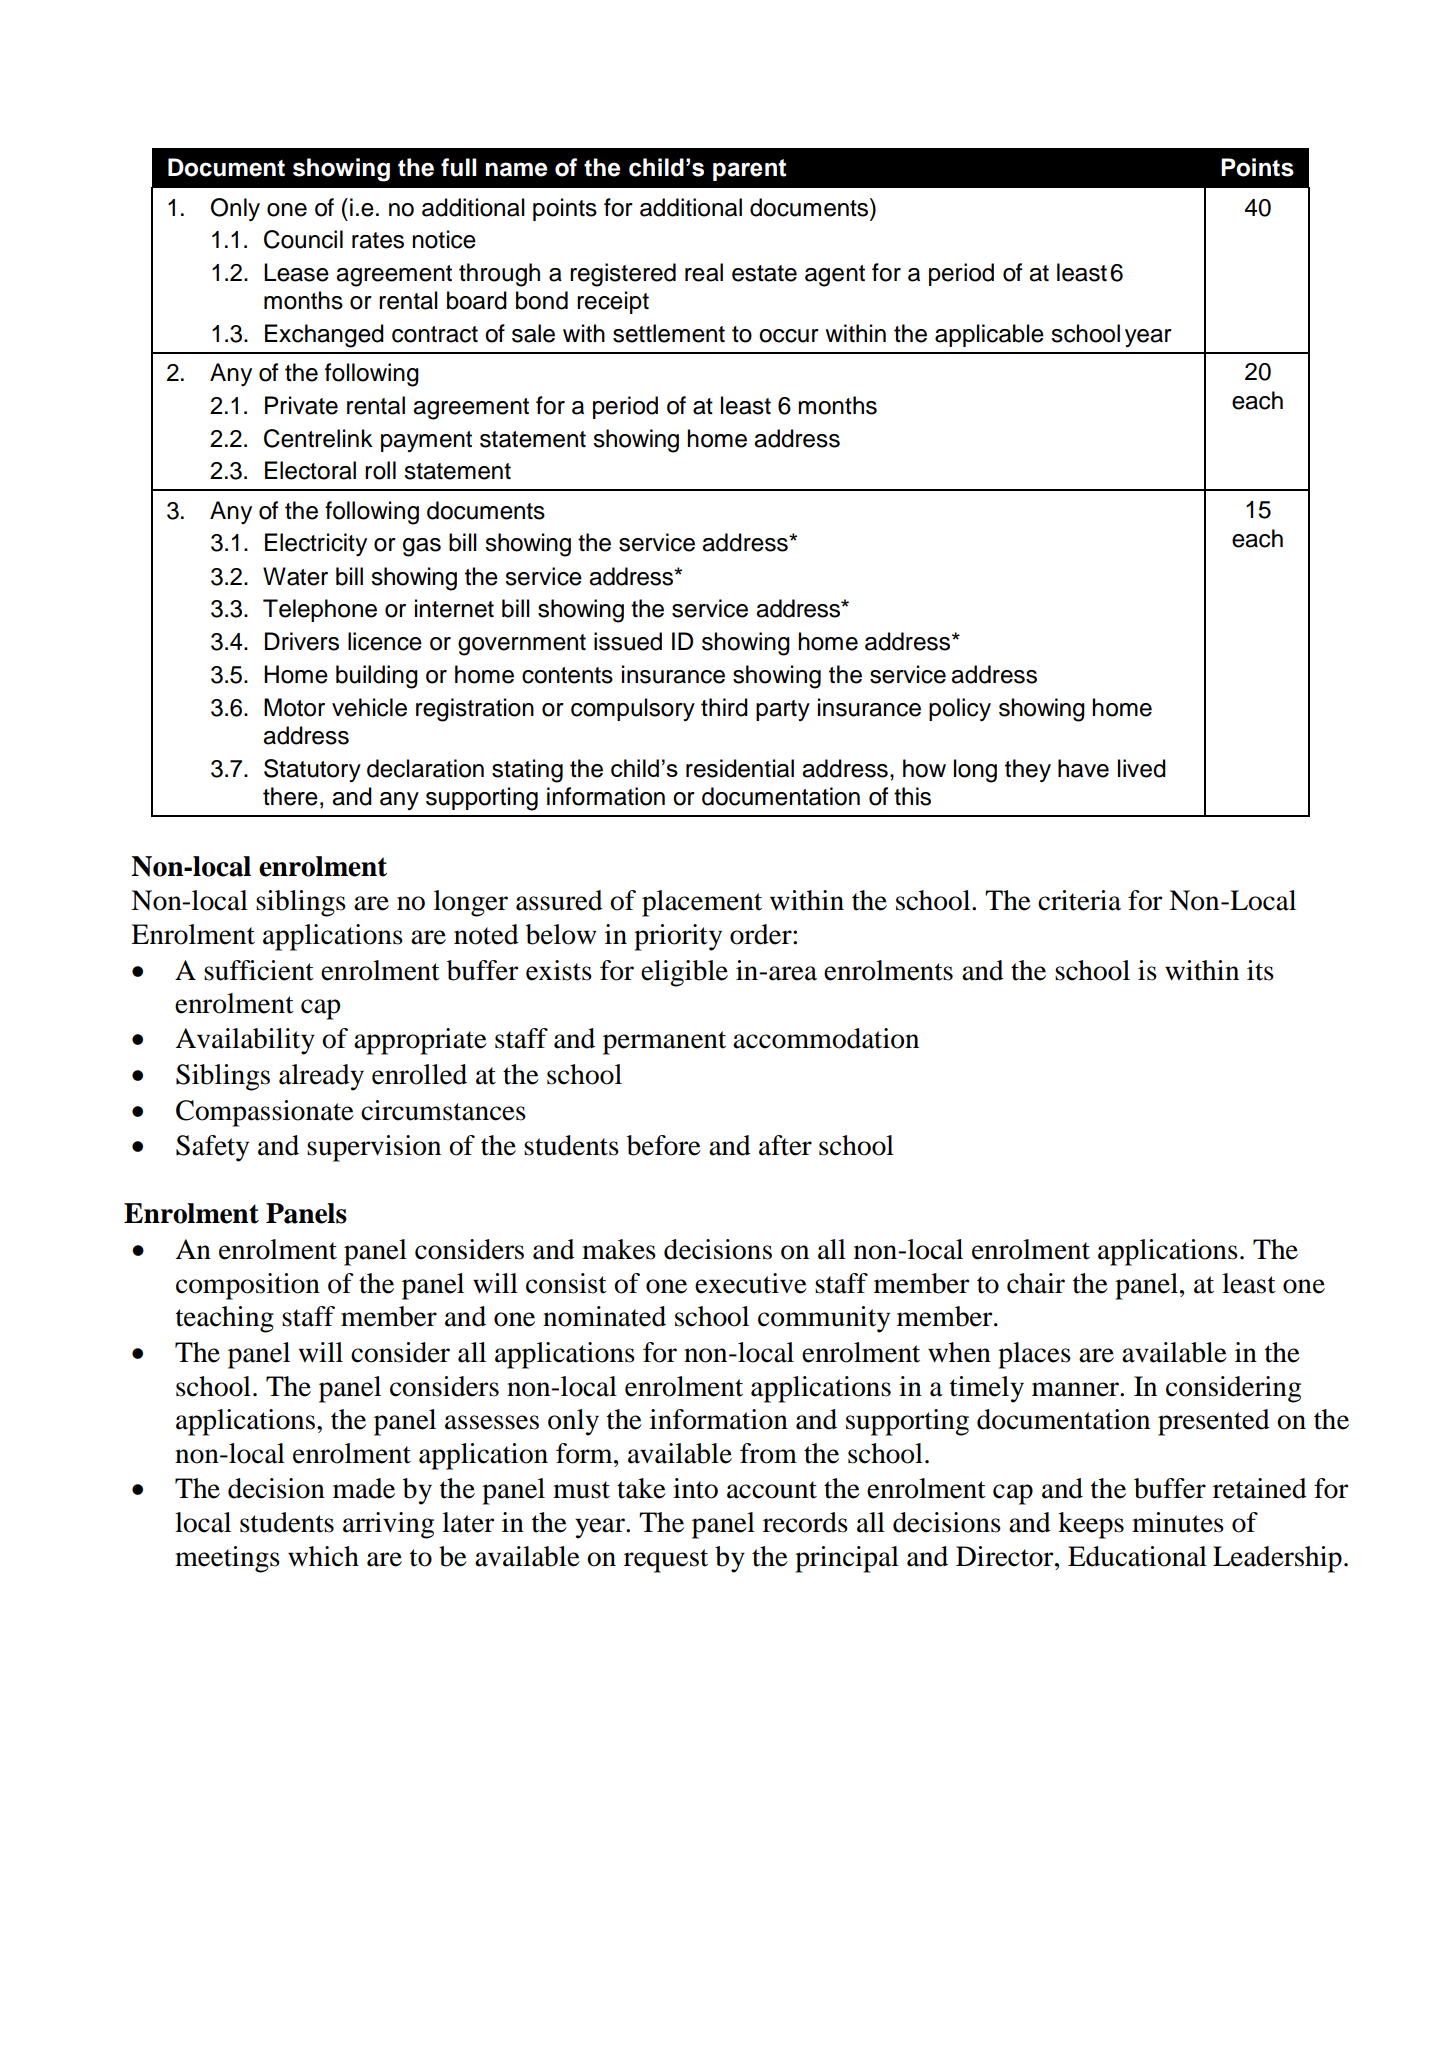 Image resolution: width=1451 pixels, height=2053 pixels. What do you see at coordinates (772, 1490) in the image?
I see `account` at bounding box center [772, 1490].
